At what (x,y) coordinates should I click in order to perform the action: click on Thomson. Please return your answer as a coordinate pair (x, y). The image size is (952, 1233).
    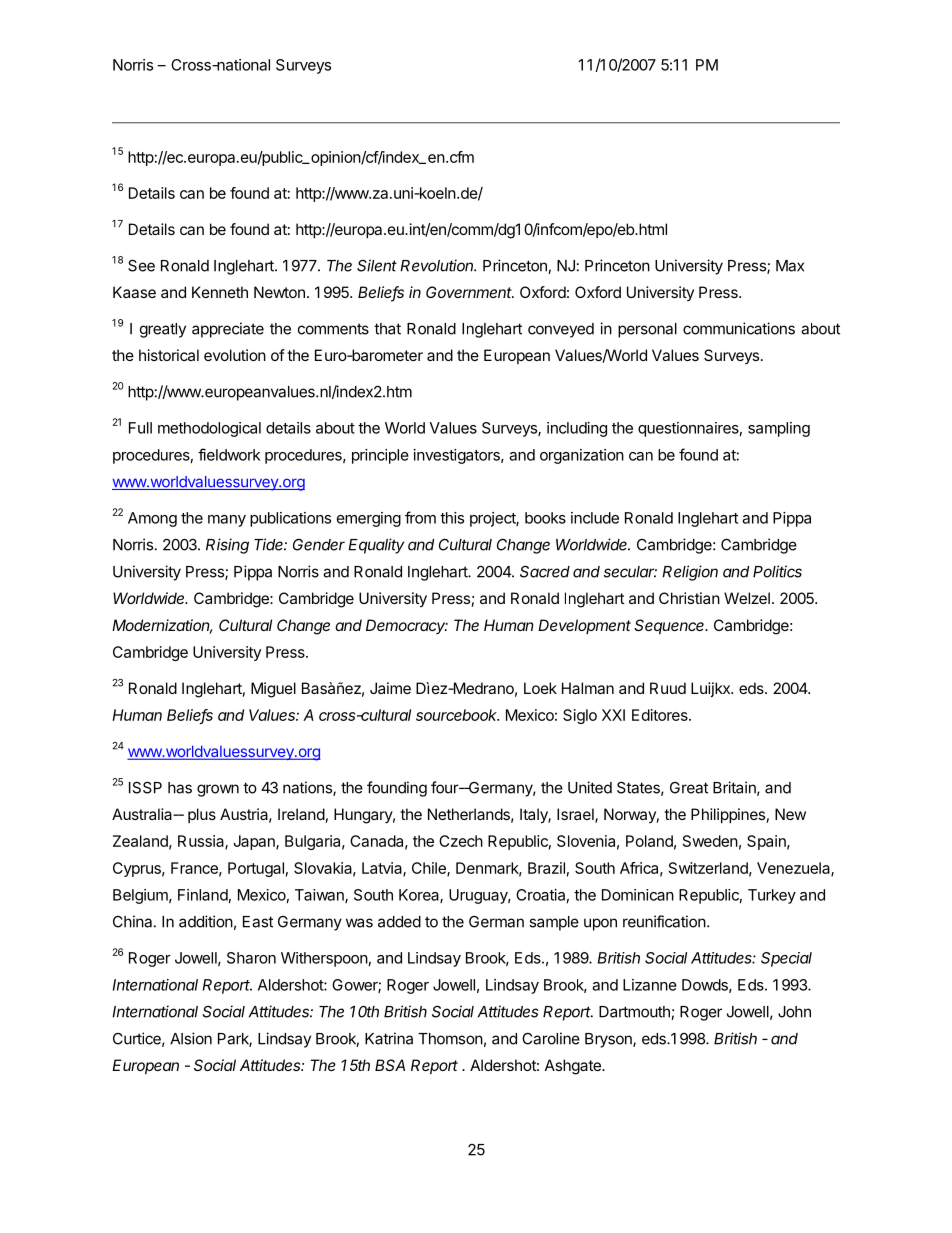
    Looking at the image, I should click on (450, 1039).
